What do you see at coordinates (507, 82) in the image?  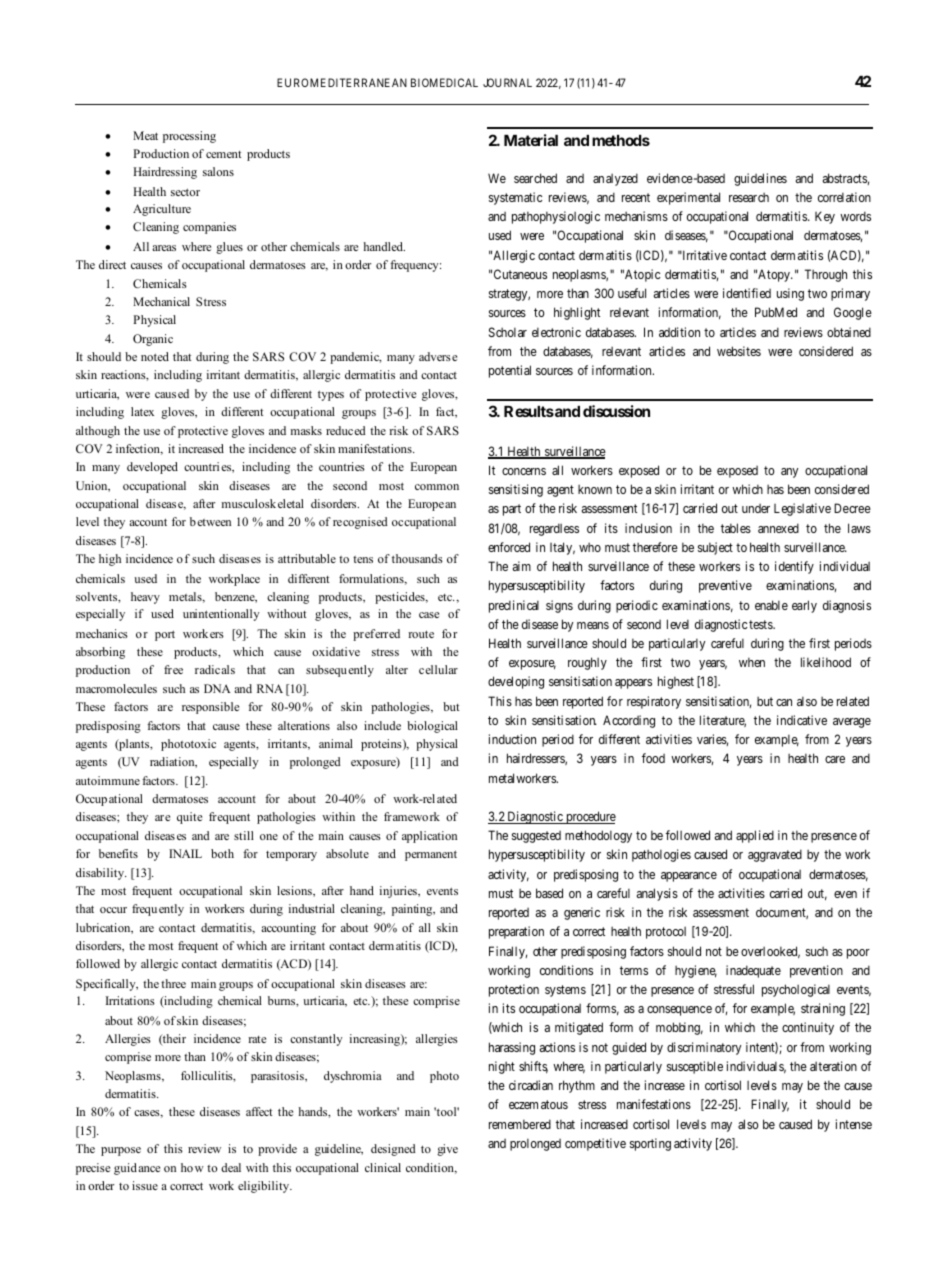 I see `JOURNAL` at bounding box center [507, 82].
